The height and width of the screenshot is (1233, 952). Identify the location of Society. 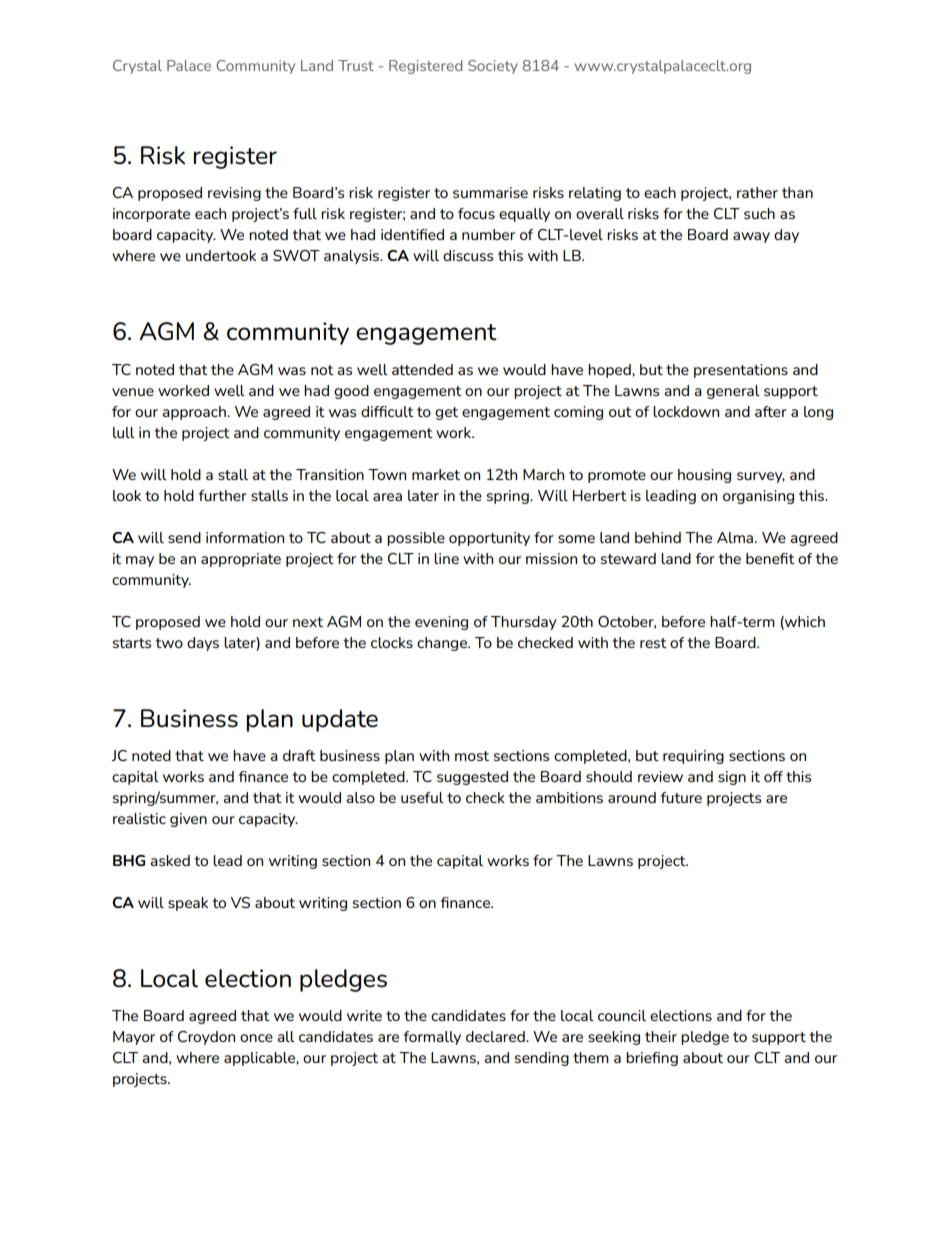
(493, 67).
